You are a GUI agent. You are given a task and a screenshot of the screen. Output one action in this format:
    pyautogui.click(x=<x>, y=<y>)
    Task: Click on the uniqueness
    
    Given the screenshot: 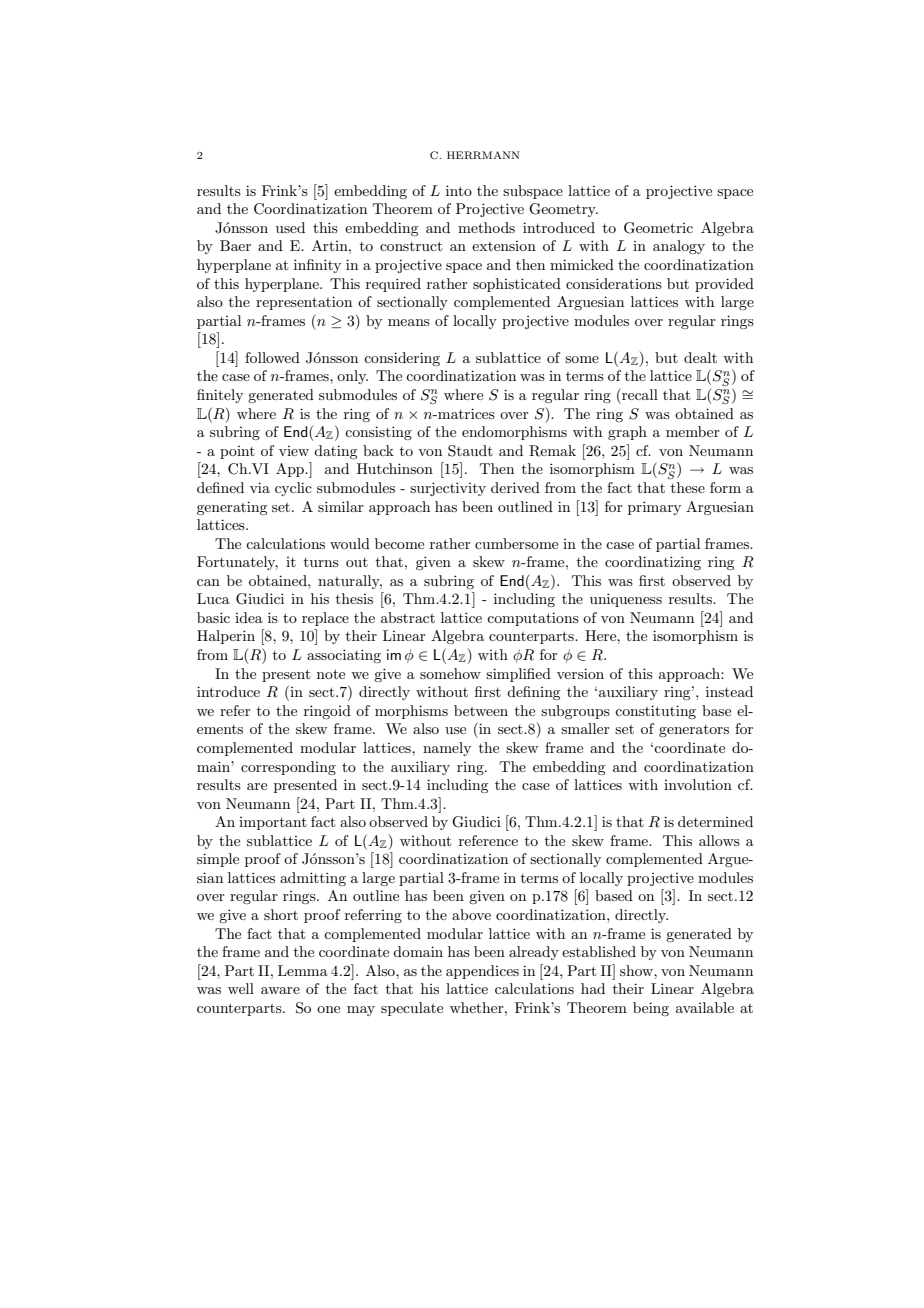 What is the action you would take?
    pyautogui.click(x=626, y=600)
